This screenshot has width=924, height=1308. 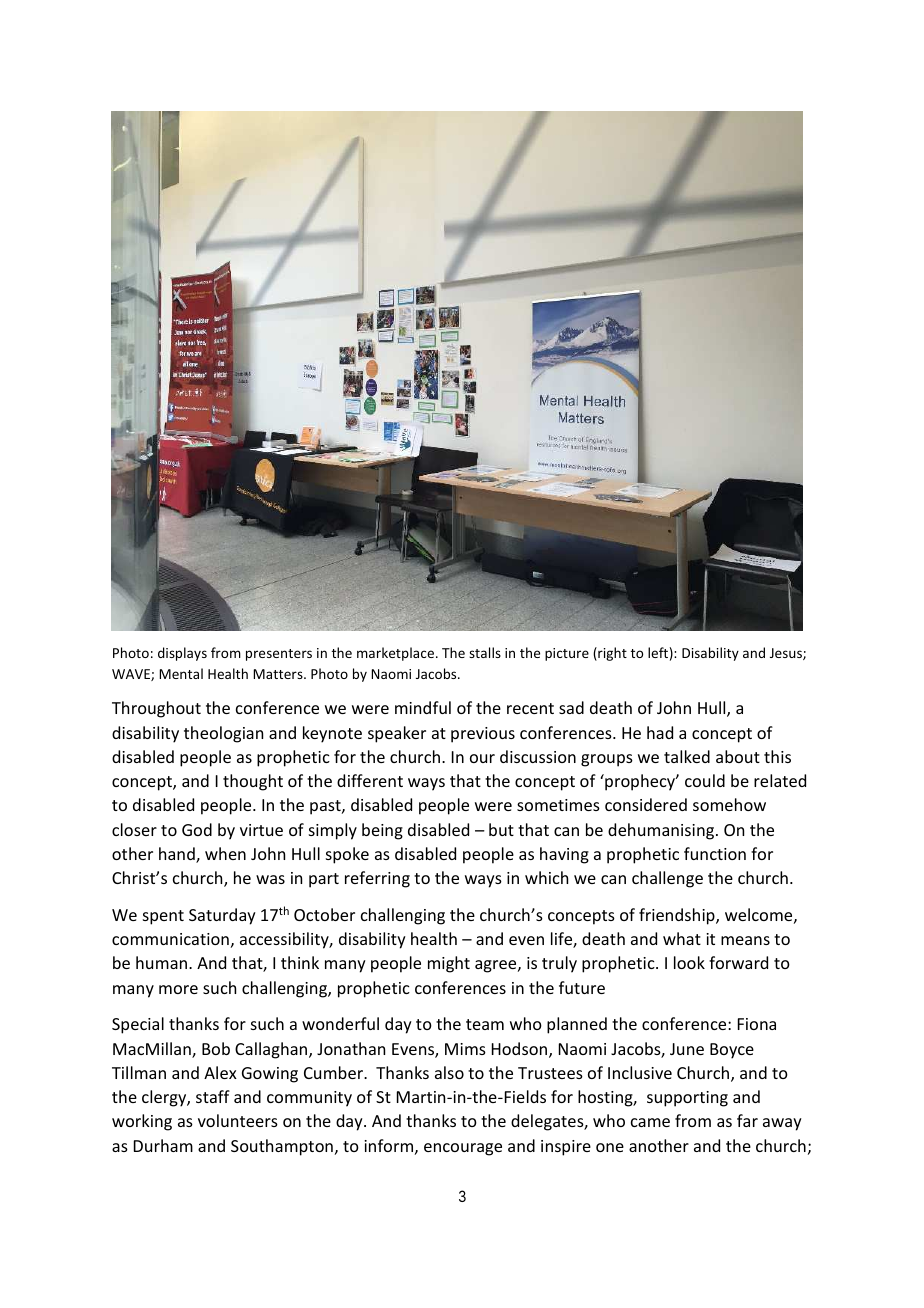 What do you see at coordinates (463, 1149) in the screenshot?
I see `encourage` at bounding box center [463, 1149].
